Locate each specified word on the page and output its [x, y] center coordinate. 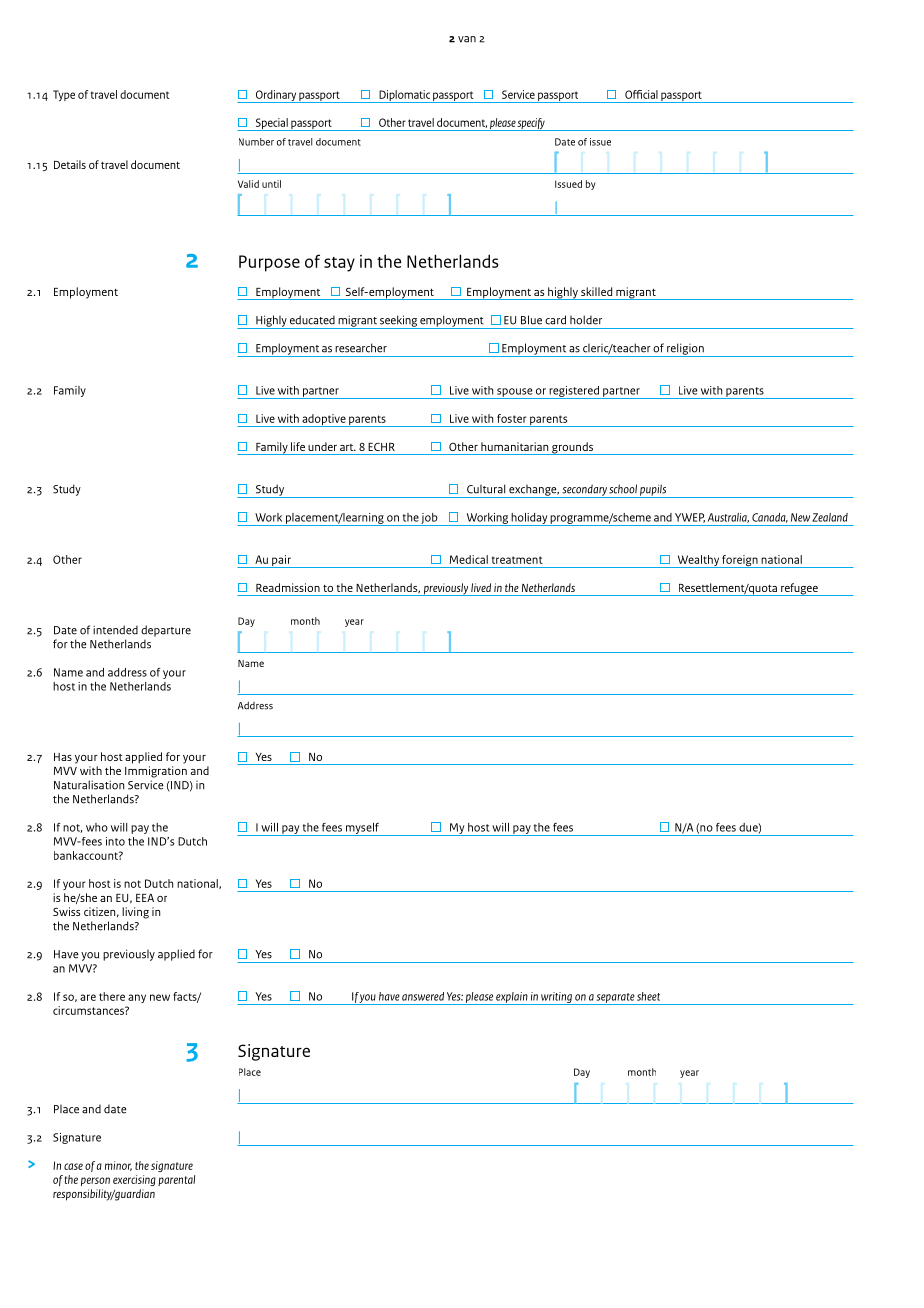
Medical [469, 559]
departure [166, 631]
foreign [740, 561]
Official [641, 94]
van [467, 39]
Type [64, 95]
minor [118, 1166]
